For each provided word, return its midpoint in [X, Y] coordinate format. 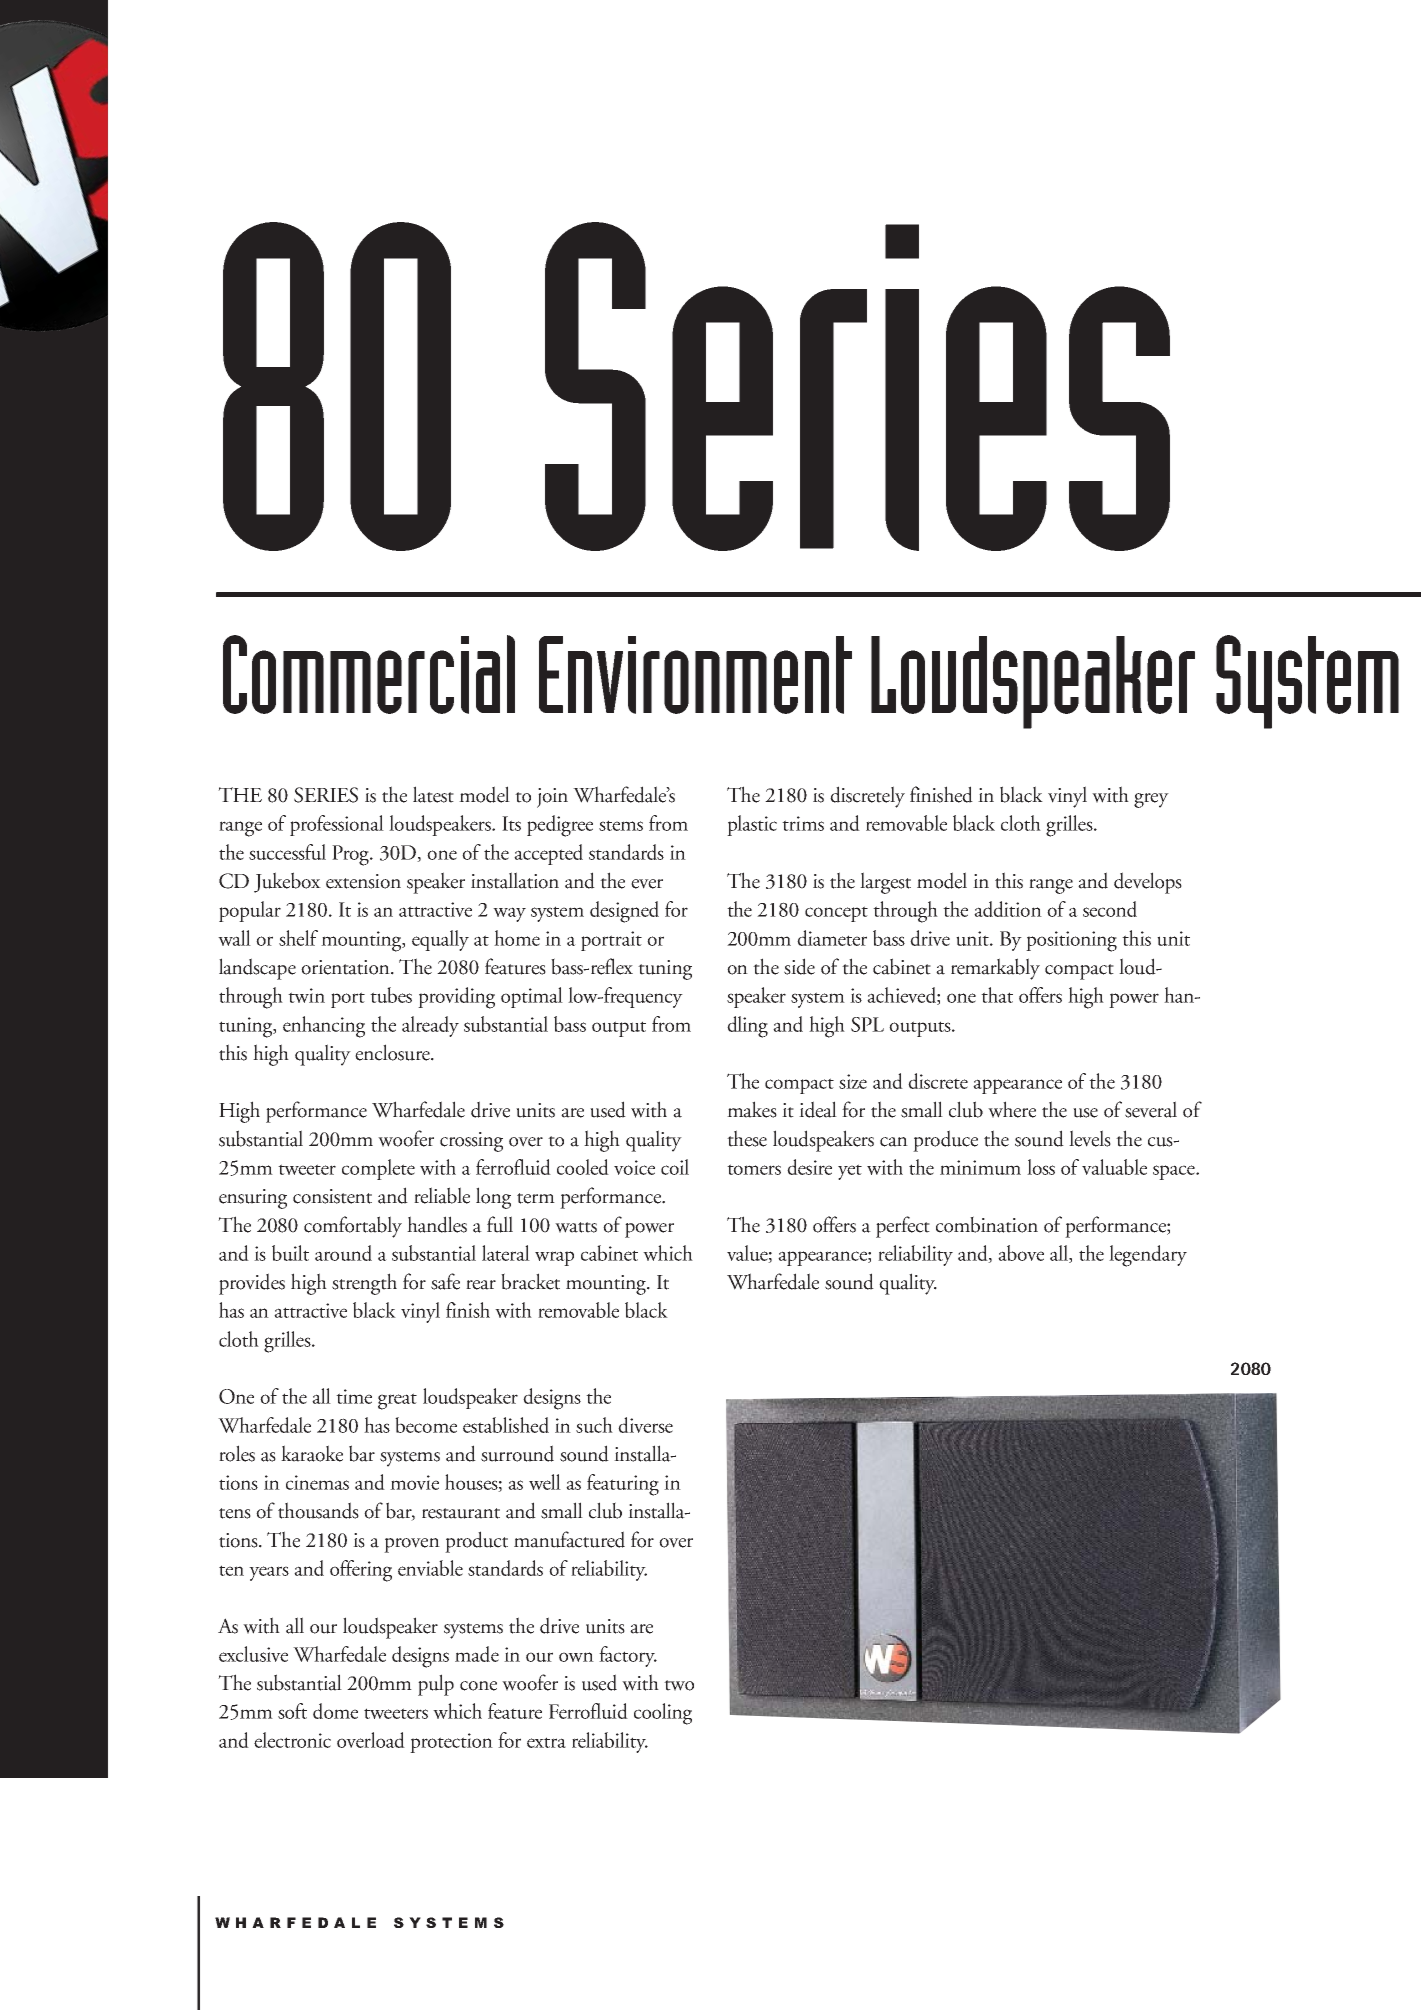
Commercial [369, 674]
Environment [695, 675]
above [1021, 1253]
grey [1151, 800]
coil [675, 1167]
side [799, 966]
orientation [346, 967]
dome [335, 1711]
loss [1041, 1167]
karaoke [312, 1453]
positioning [1071, 941]
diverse [645, 1425]
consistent [332, 1196]
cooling [663, 1714]
